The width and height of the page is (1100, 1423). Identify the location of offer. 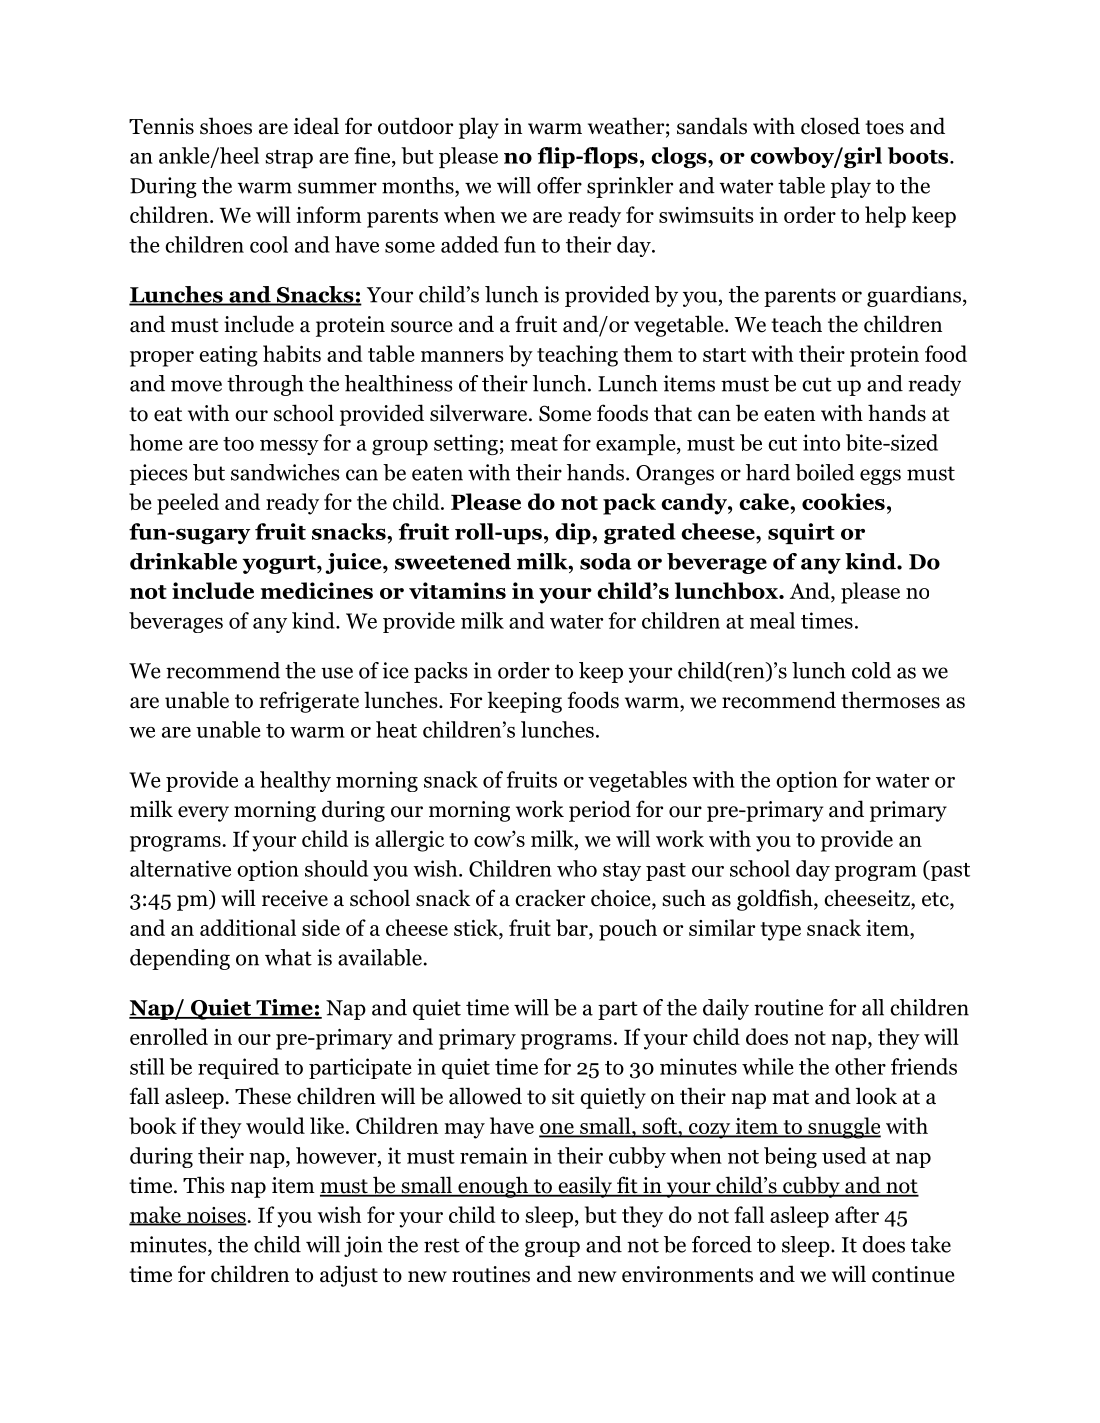
(559, 185).
